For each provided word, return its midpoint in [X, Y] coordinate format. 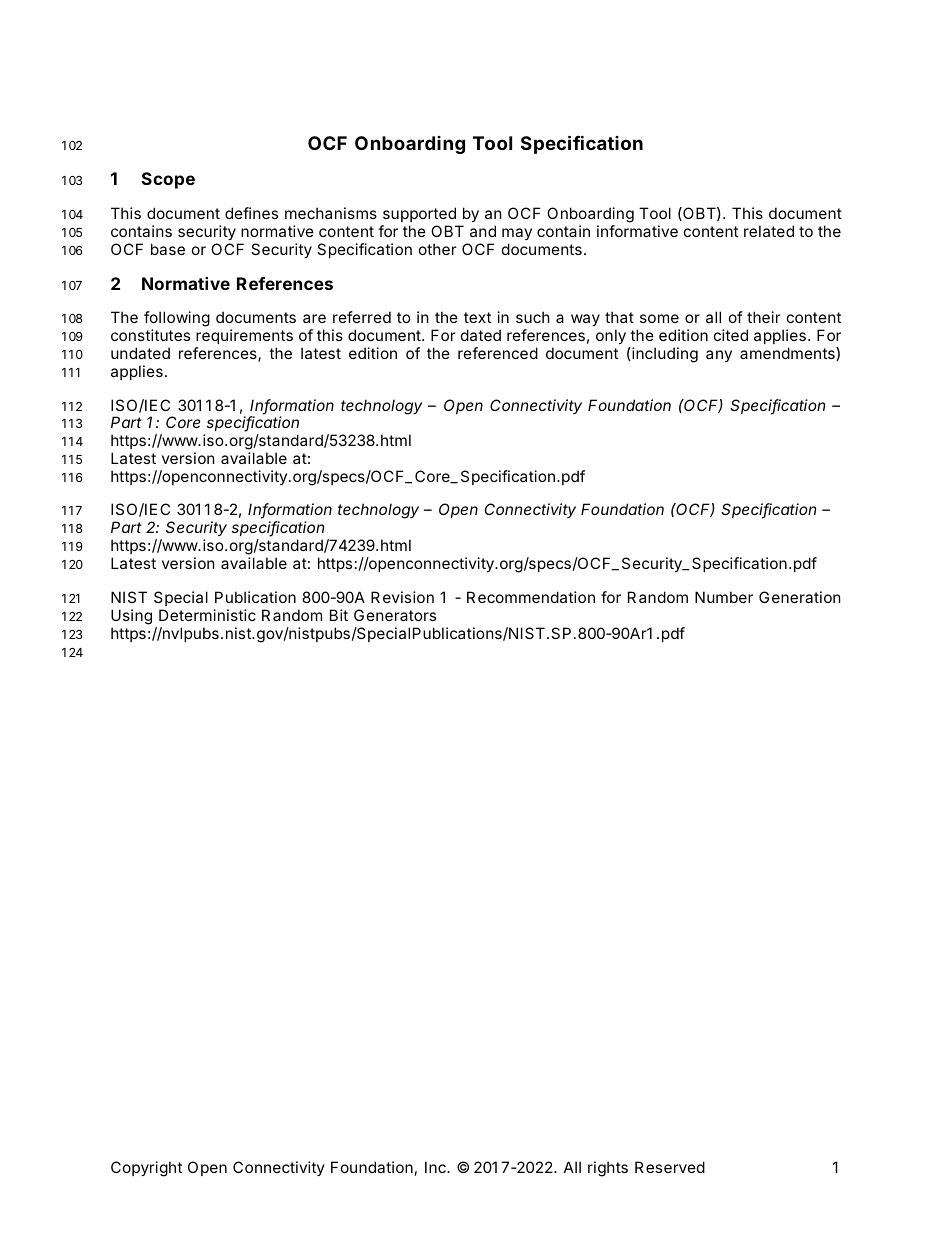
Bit [339, 615]
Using [131, 617]
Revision [402, 597]
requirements [244, 336]
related [769, 231]
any [719, 356]
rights [608, 1169]
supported [419, 214]
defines [251, 213]
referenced [498, 353]
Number [724, 597]
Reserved [670, 1167]
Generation [800, 597]
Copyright [146, 1169]
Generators [395, 615]
